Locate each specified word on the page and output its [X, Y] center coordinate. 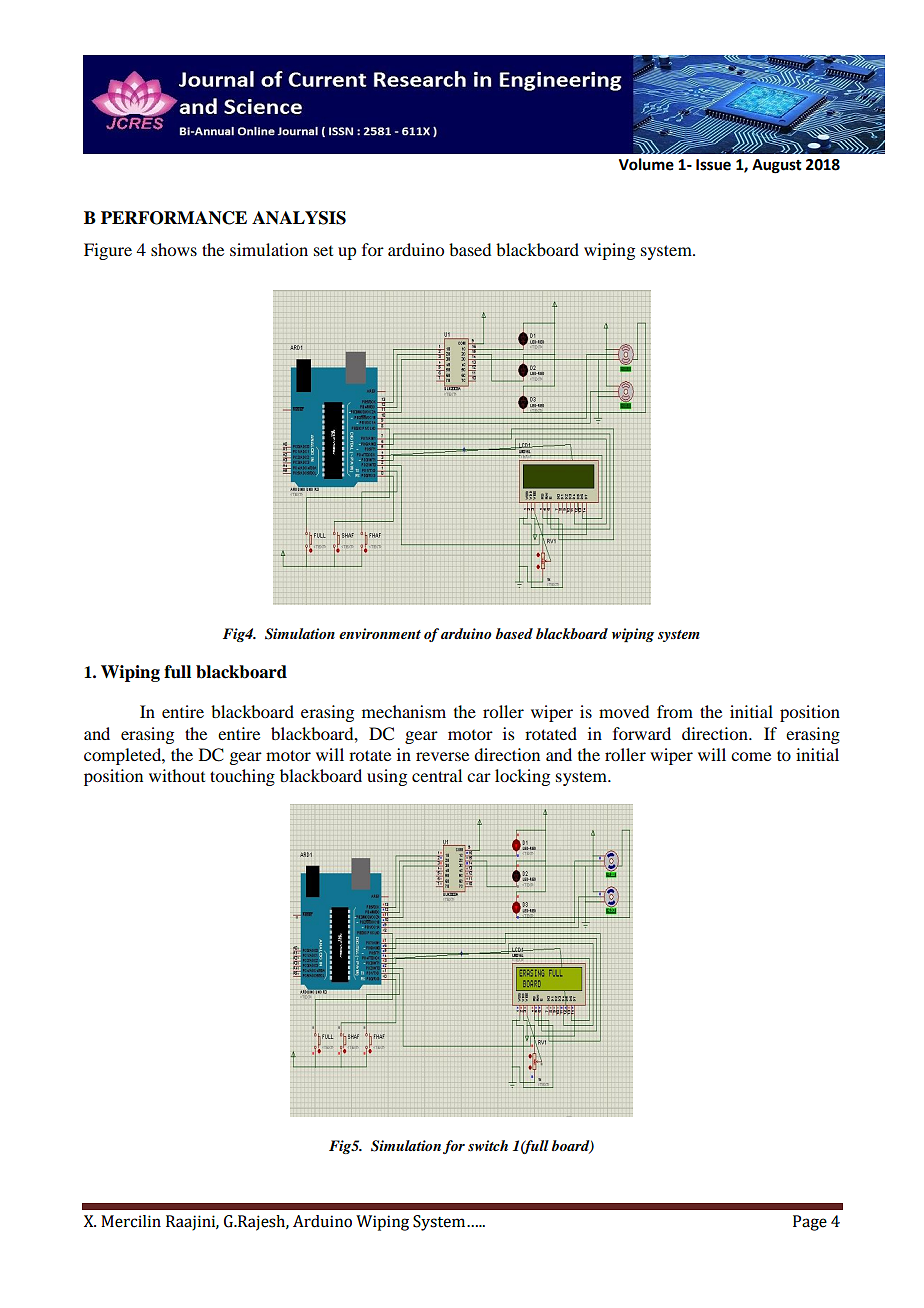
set [323, 251]
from [675, 711]
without [177, 775]
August [777, 166]
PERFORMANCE [174, 218]
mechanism [404, 711]
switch [488, 1145]
